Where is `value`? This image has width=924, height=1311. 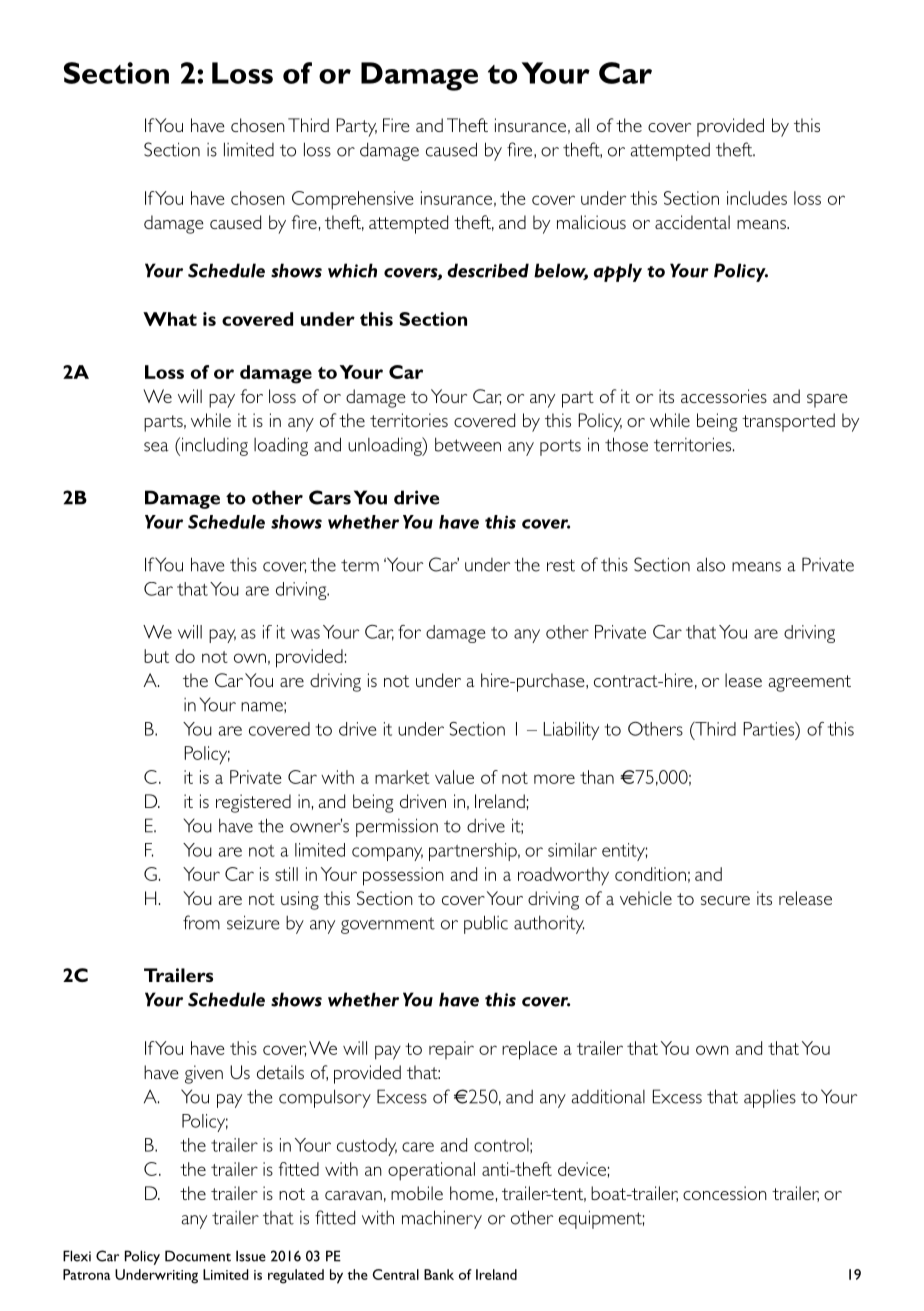
value is located at coordinates (454, 777).
